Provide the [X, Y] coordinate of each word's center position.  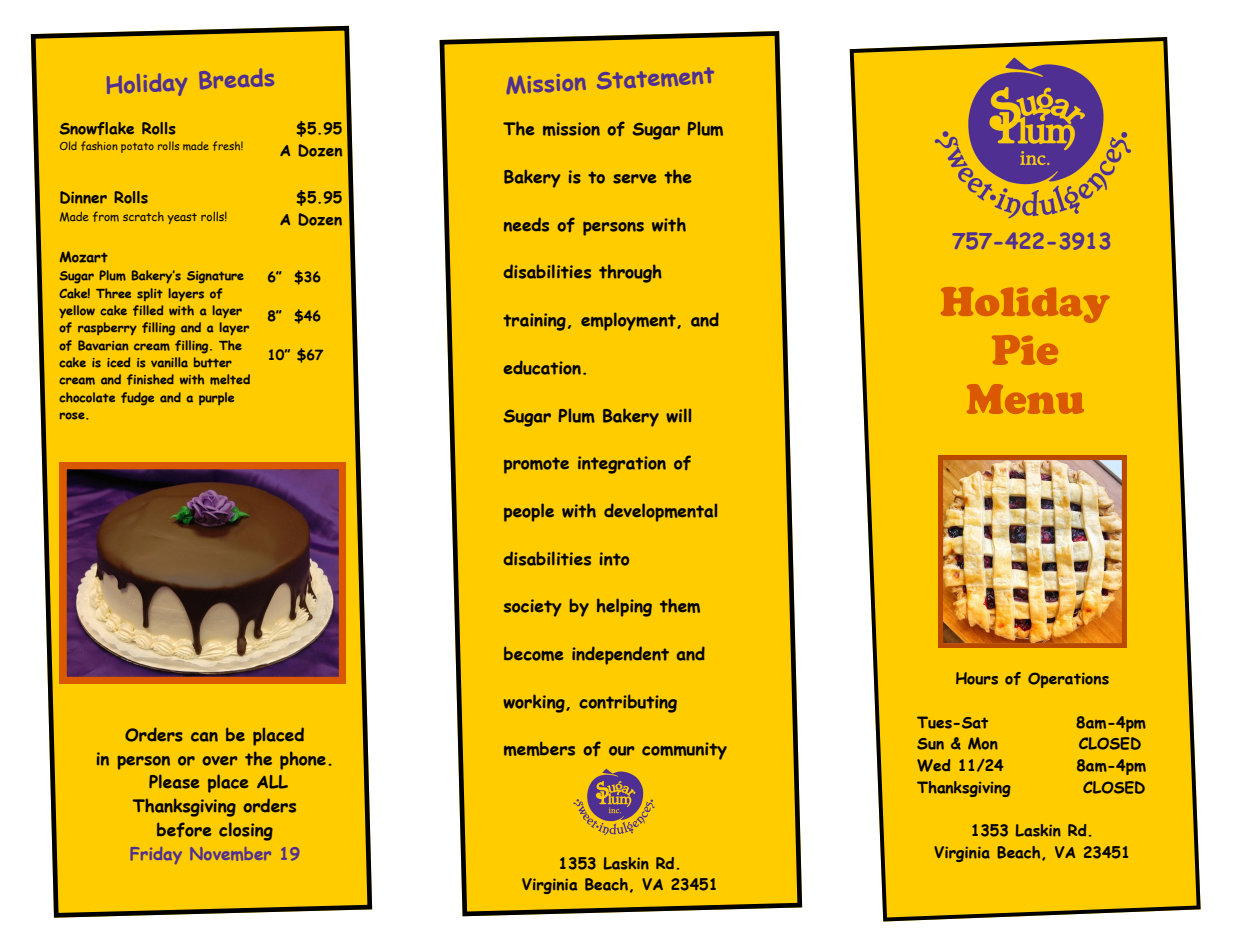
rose [73, 416]
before [184, 829]
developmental [660, 512]
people [529, 512]
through [630, 273]
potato [137, 148]
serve [634, 179]
